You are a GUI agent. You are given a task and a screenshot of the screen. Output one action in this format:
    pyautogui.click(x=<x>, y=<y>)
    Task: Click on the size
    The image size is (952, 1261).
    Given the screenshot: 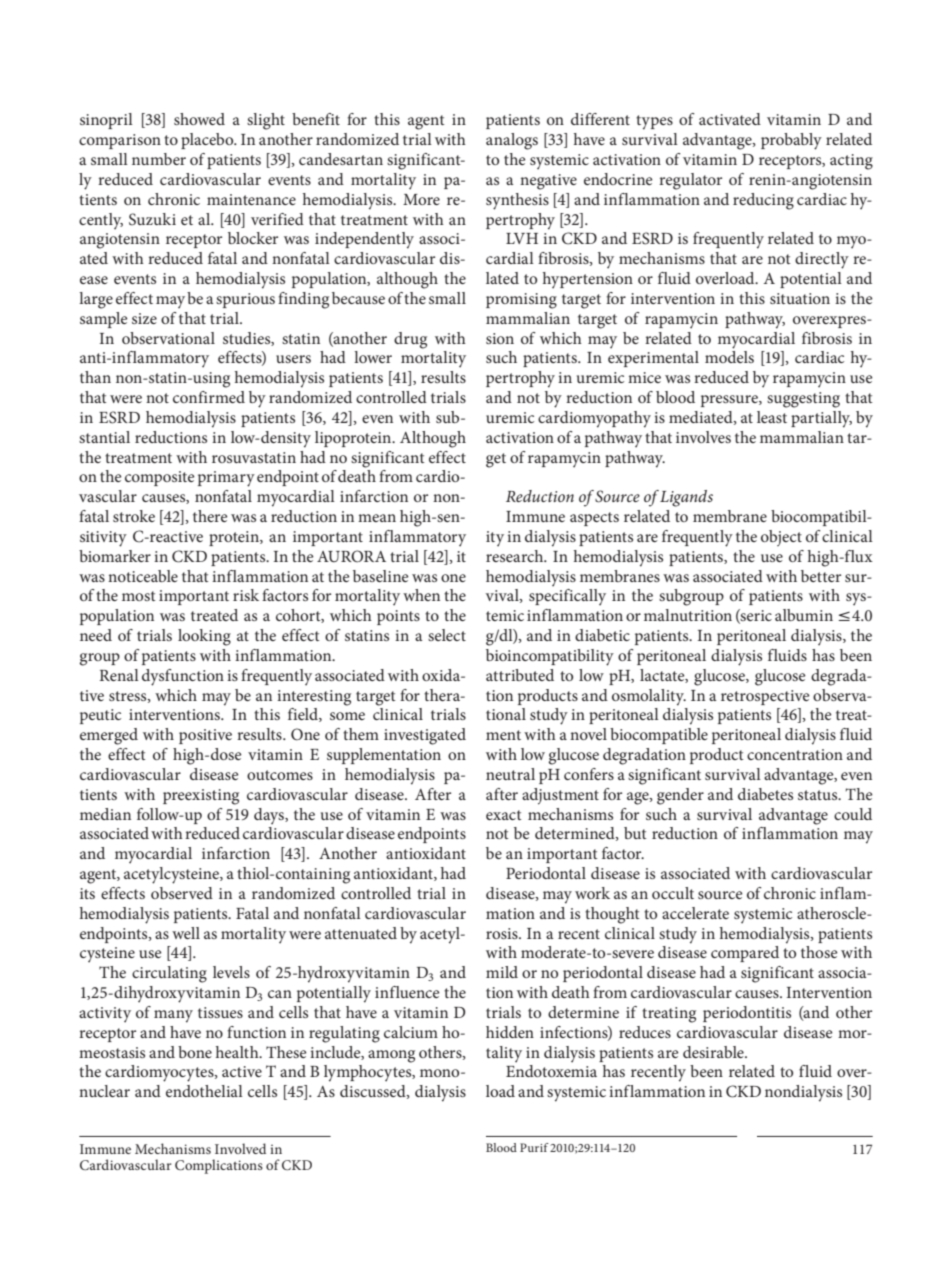 What is the action you would take?
    pyautogui.click(x=144, y=318)
